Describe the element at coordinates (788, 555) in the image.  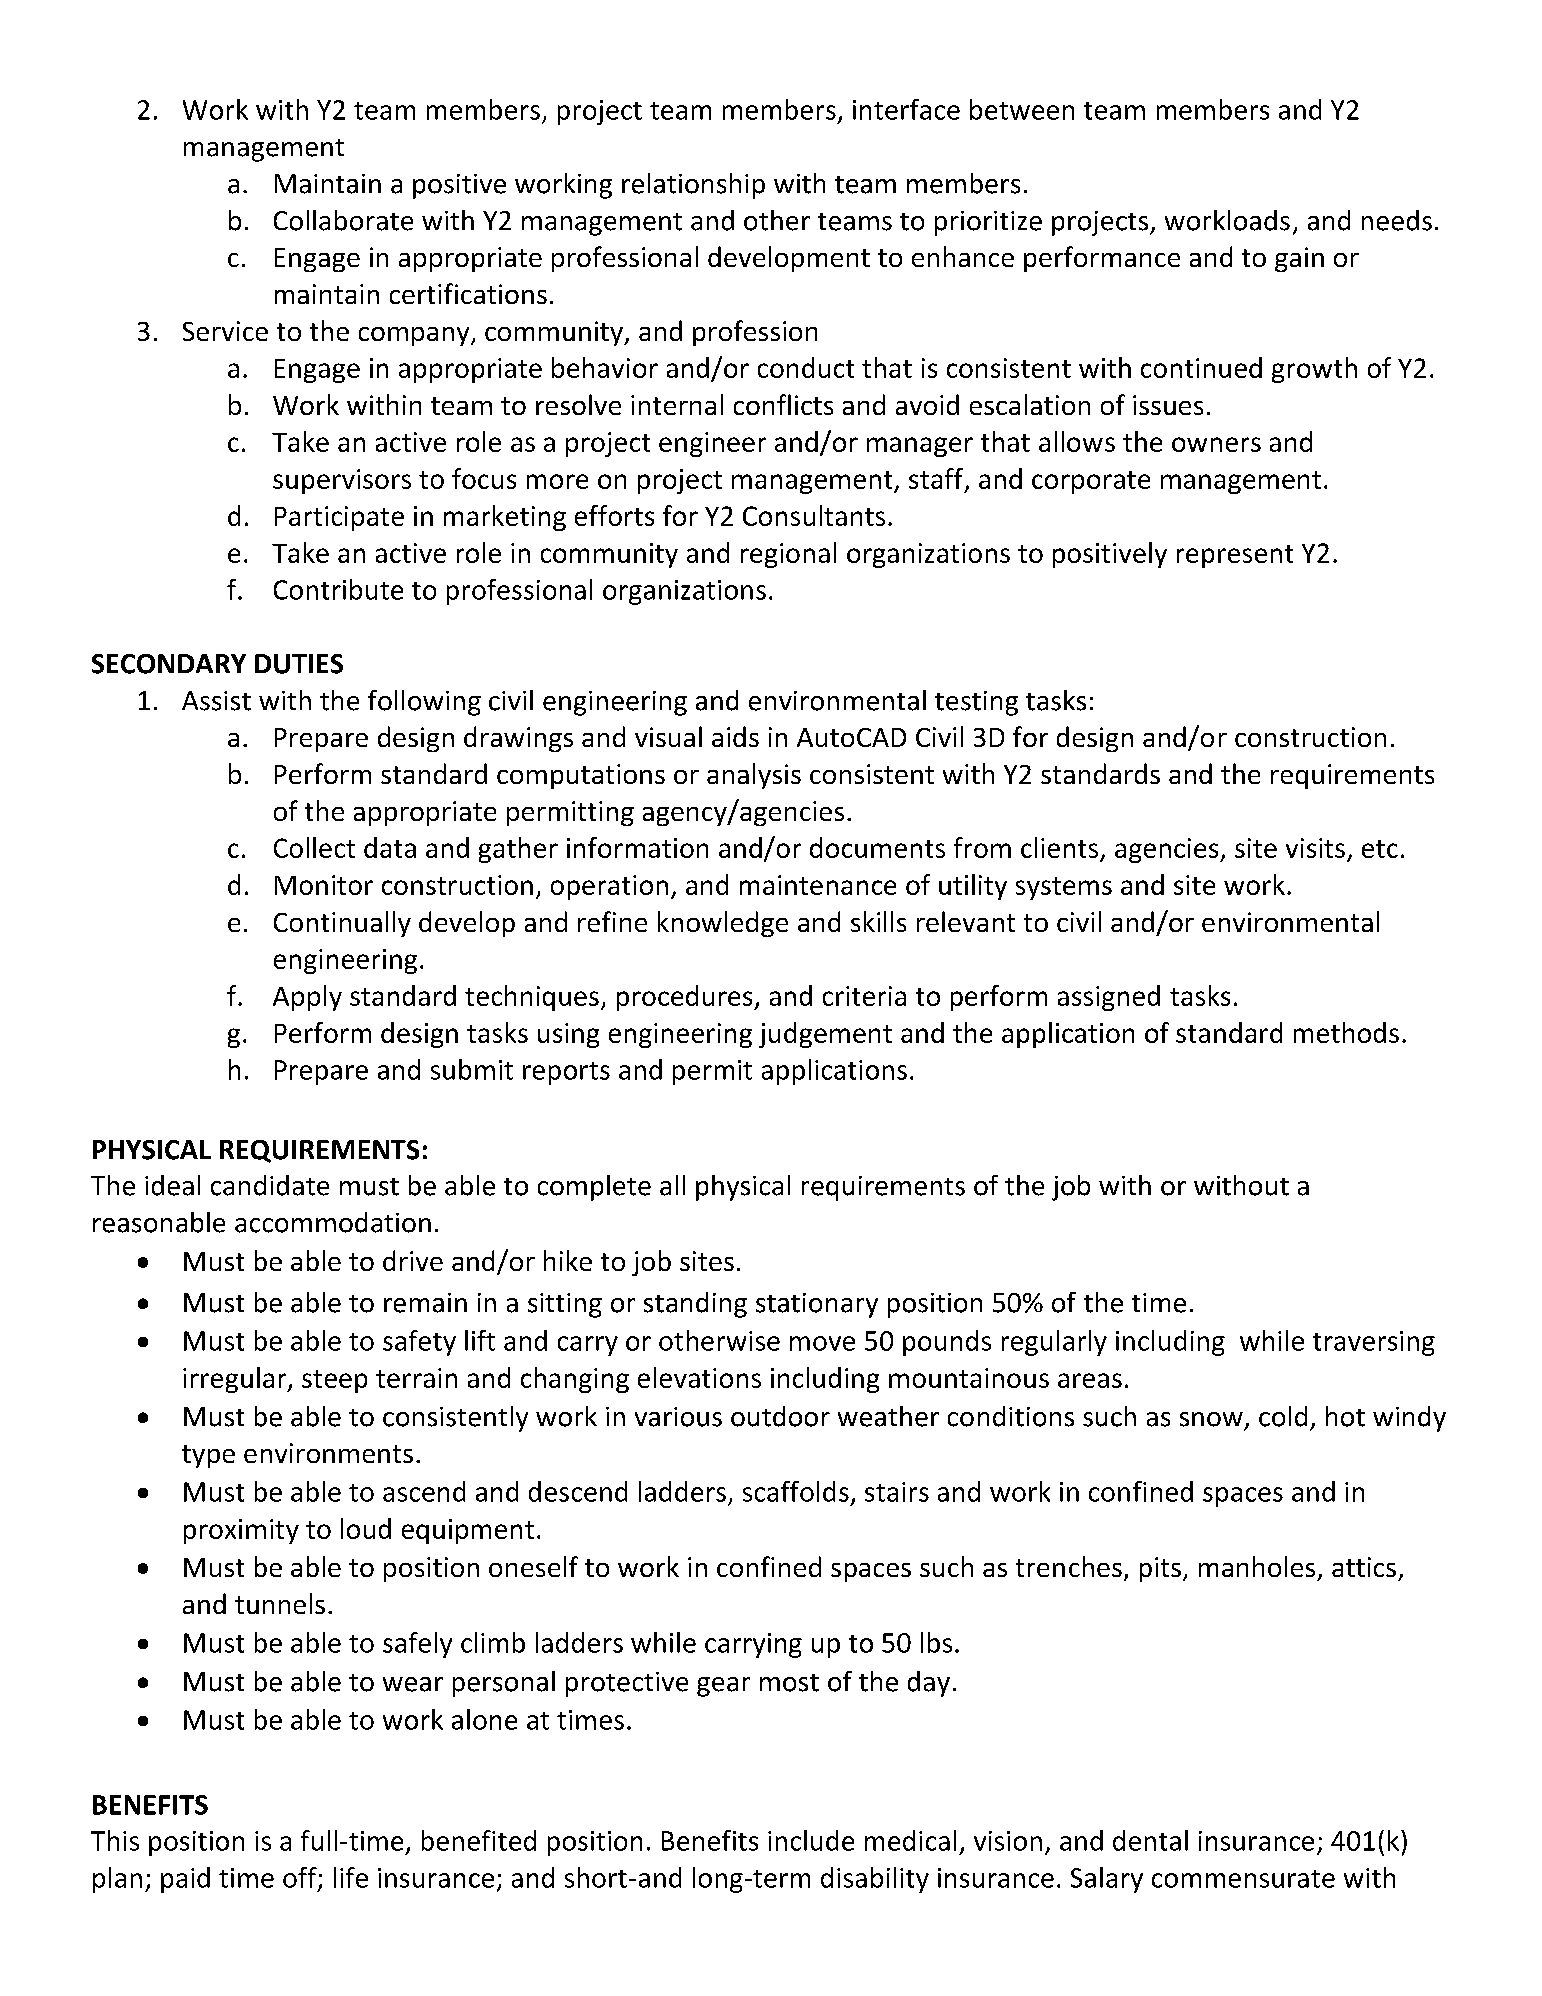
I see `regional` at that location.
